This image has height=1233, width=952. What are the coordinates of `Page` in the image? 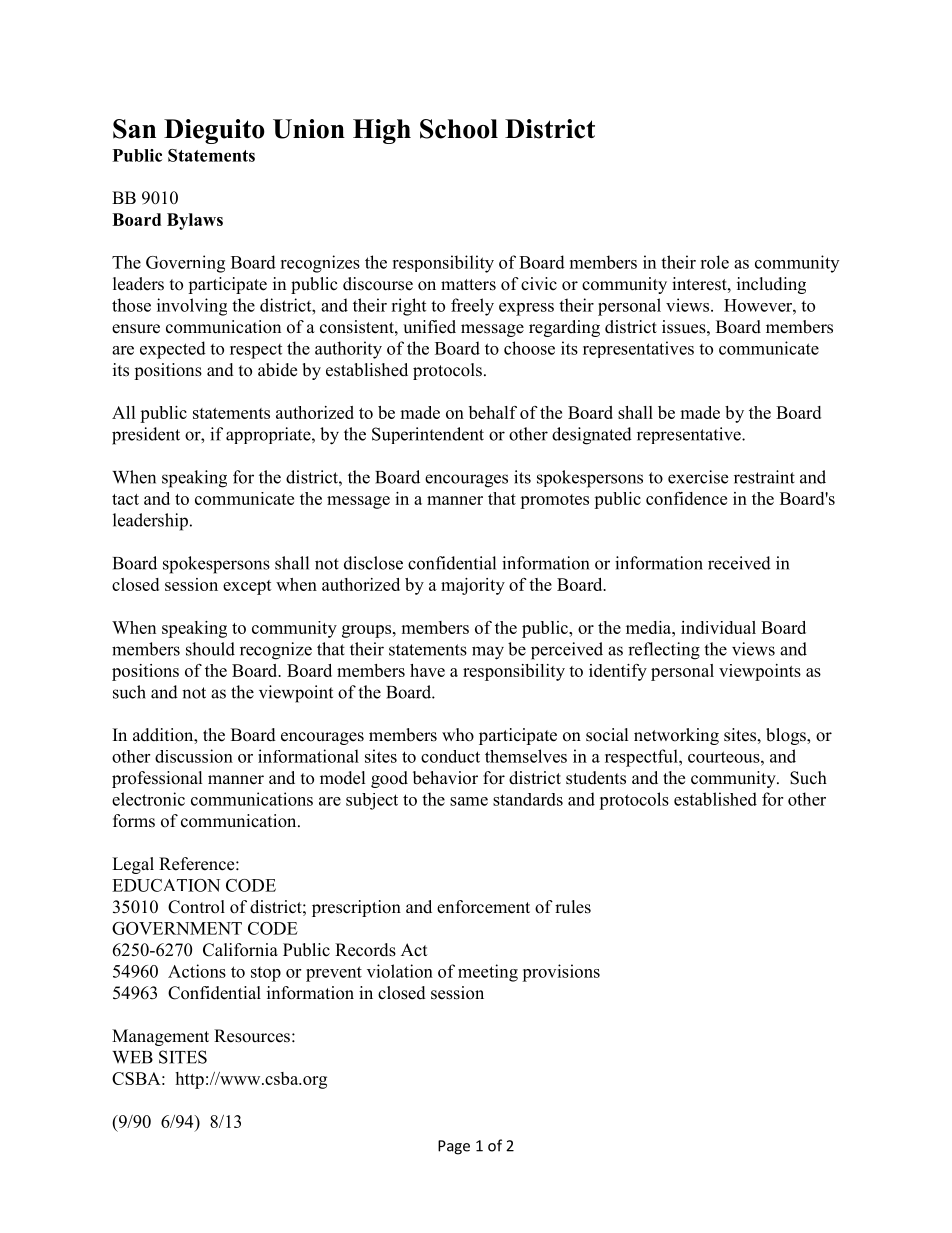 It's located at (454, 1147).
